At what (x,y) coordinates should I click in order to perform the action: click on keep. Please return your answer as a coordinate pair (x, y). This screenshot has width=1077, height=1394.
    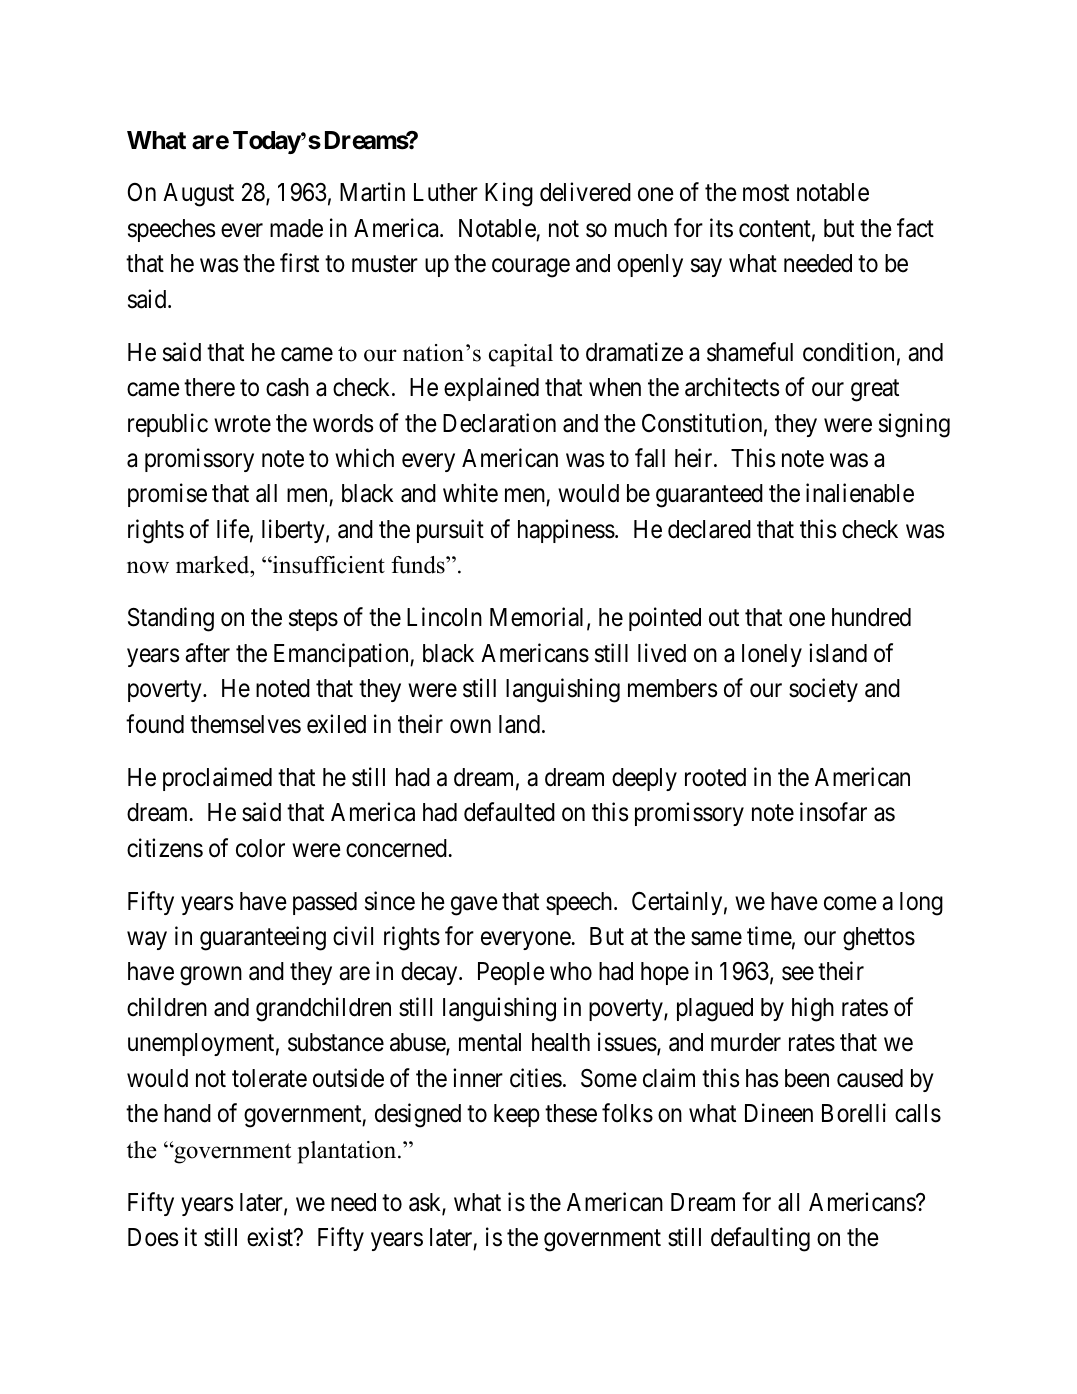
    Looking at the image, I should click on (517, 1115).
